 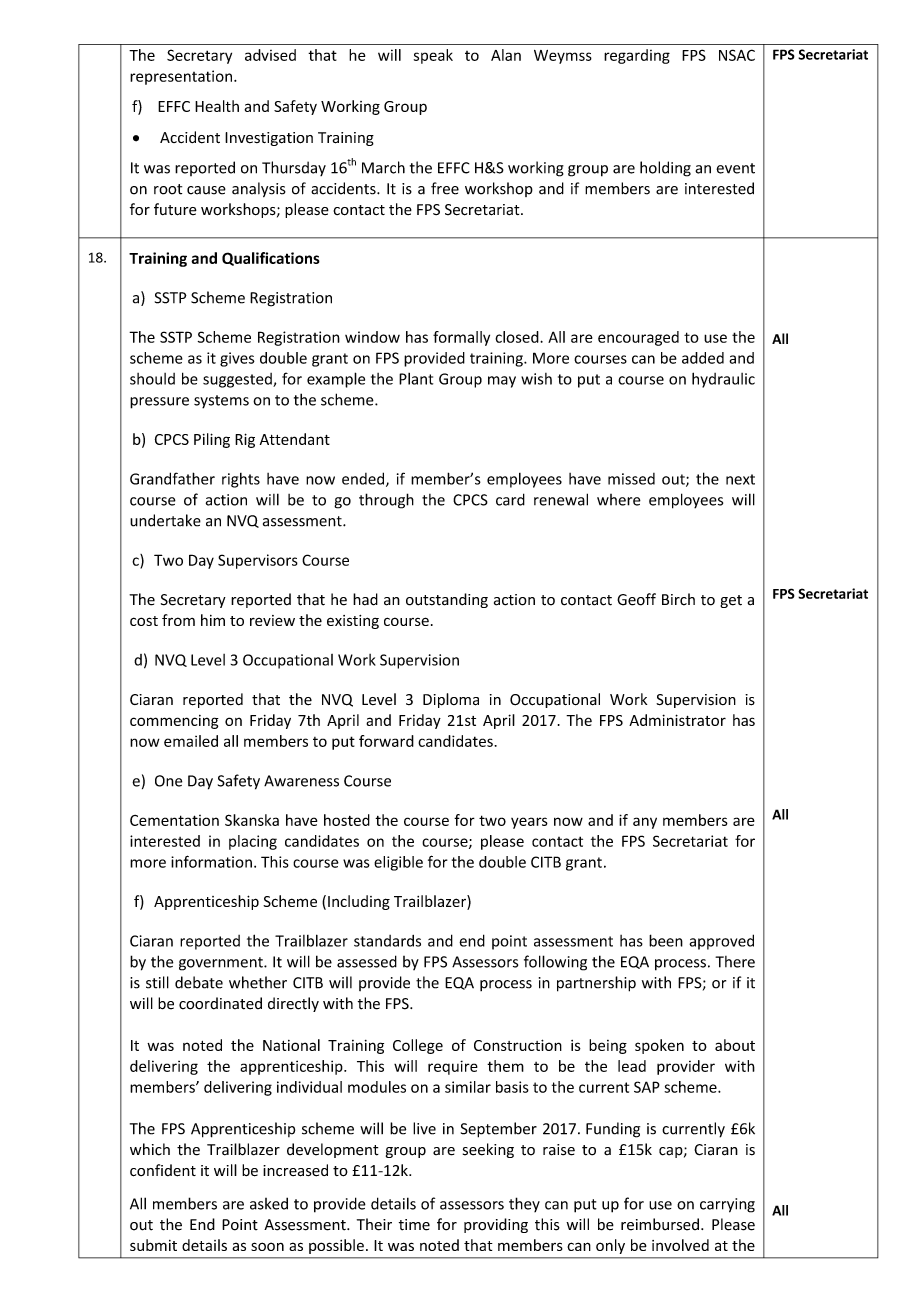 I want to click on regarding, so click(x=637, y=56).
